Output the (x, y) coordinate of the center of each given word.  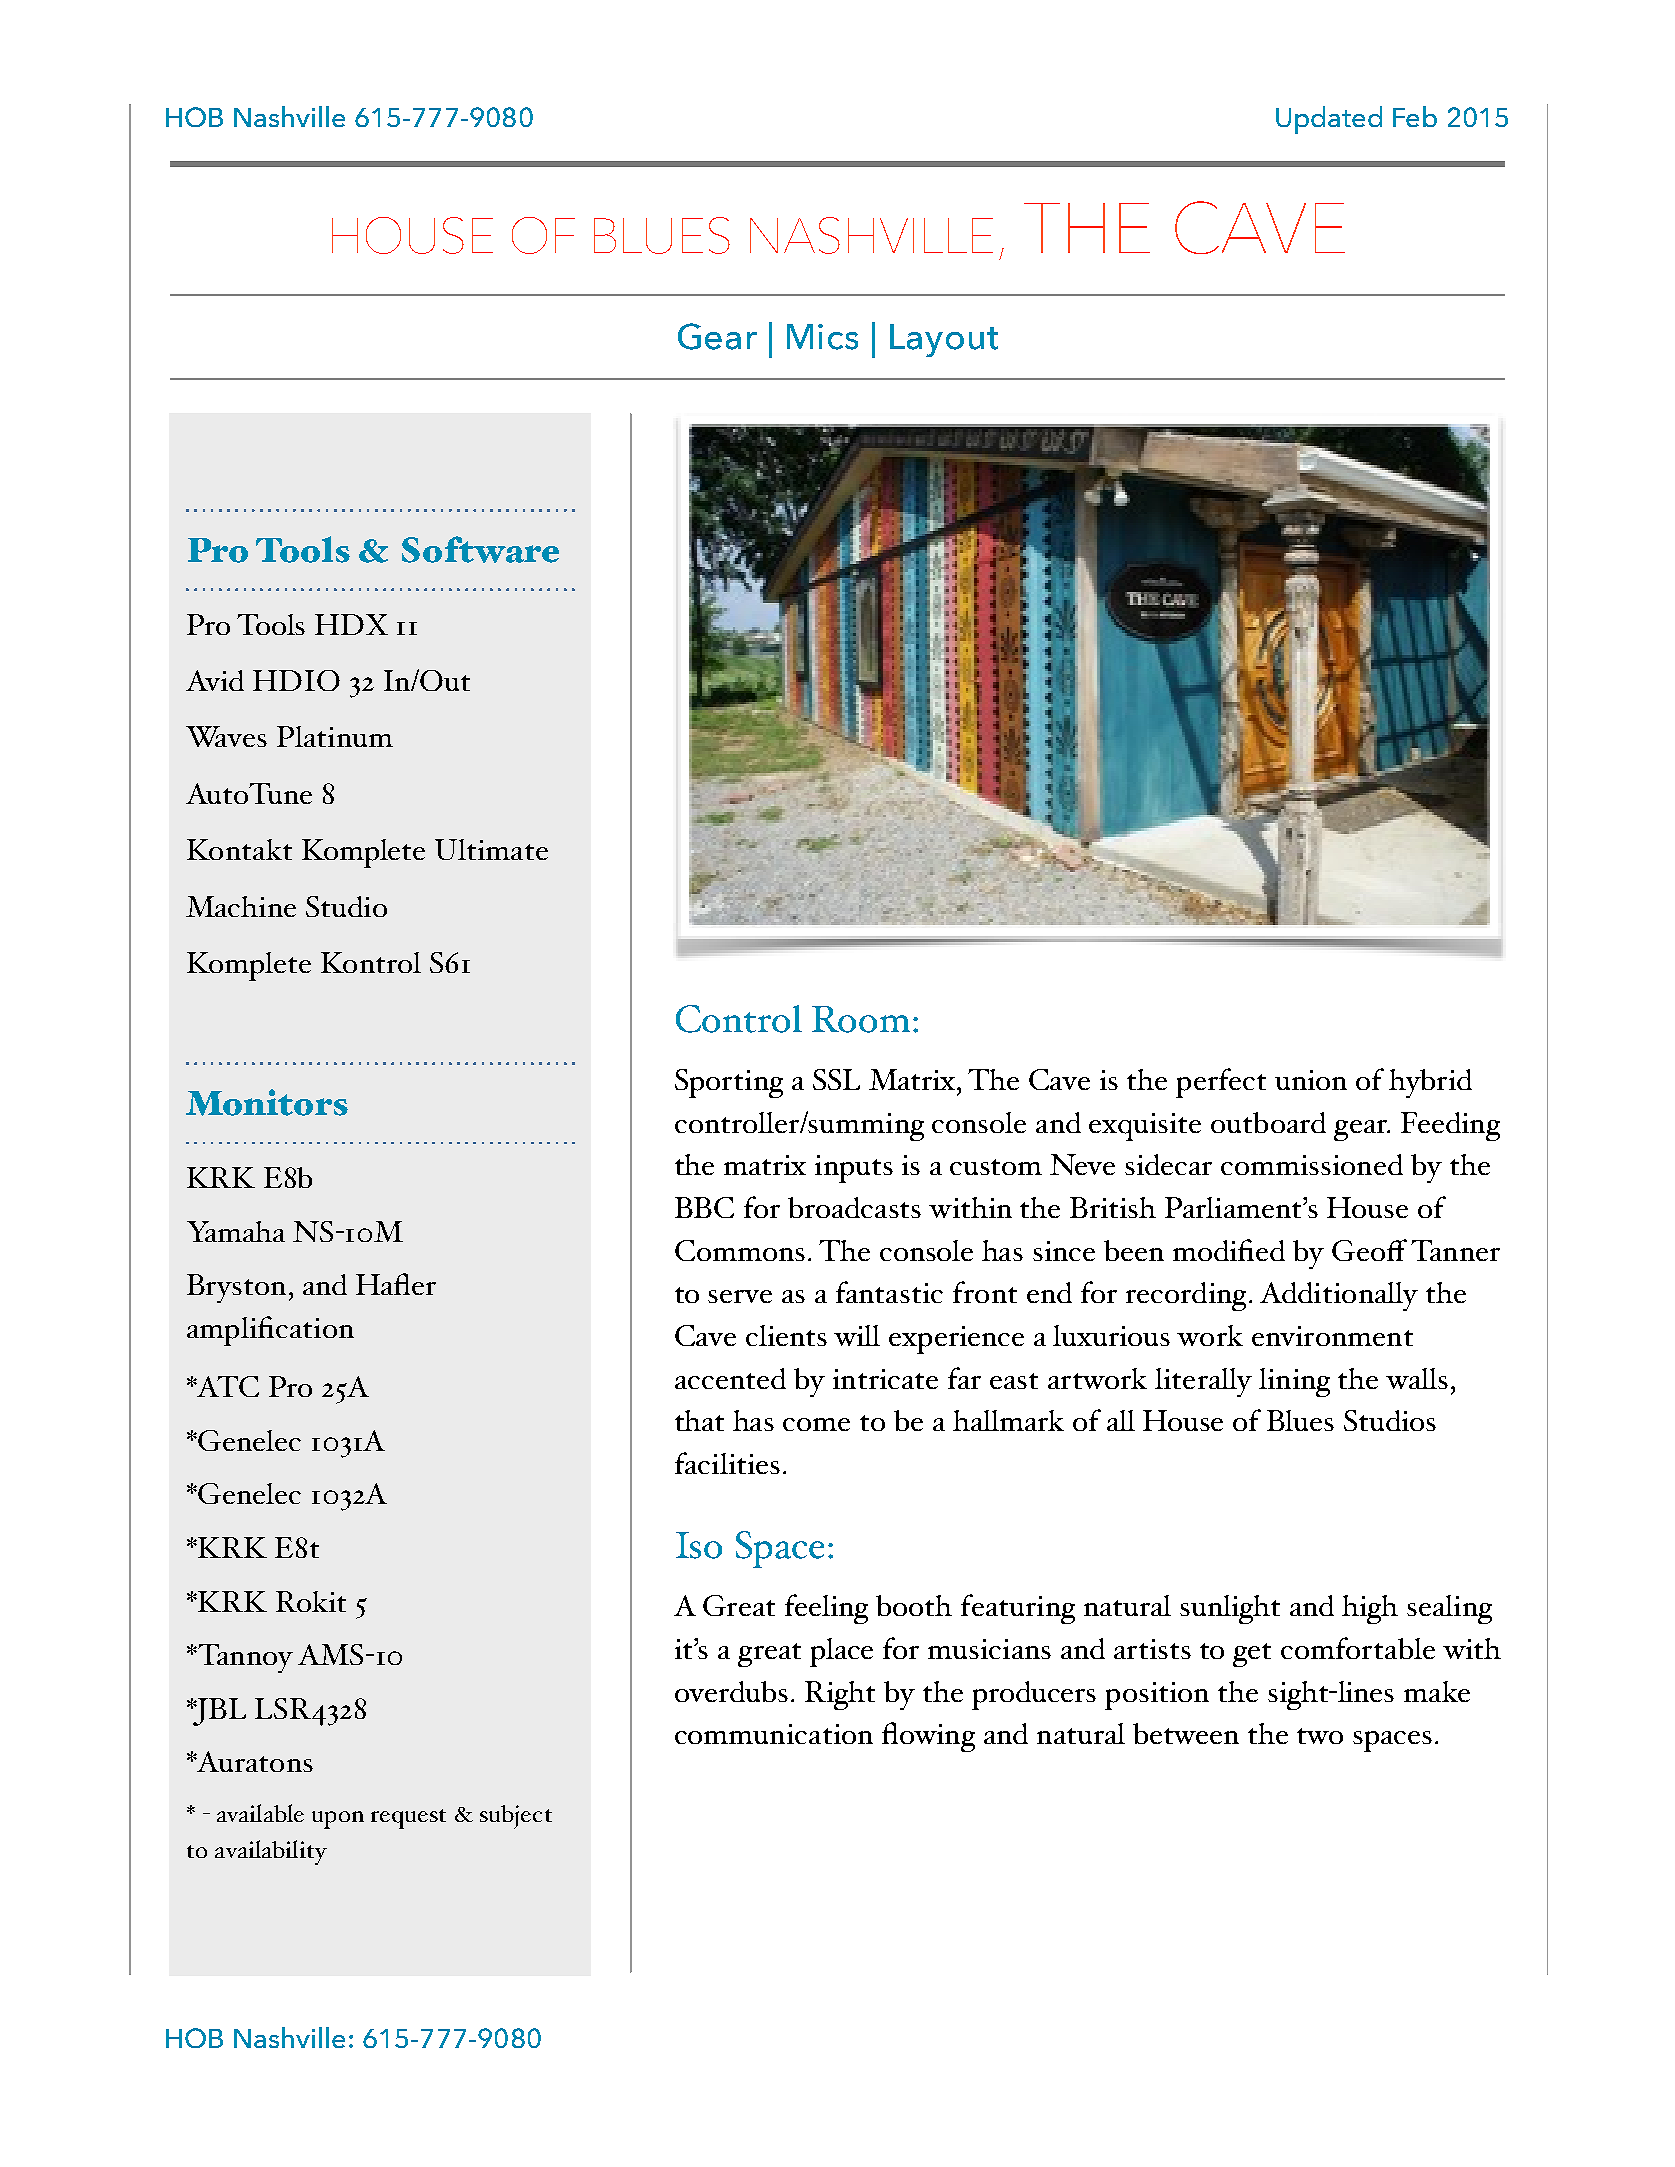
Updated (1329, 120)
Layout (944, 340)
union (1311, 1080)
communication (774, 1734)
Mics (822, 337)
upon (338, 1820)
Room (861, 1019)
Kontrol (371, 962)
